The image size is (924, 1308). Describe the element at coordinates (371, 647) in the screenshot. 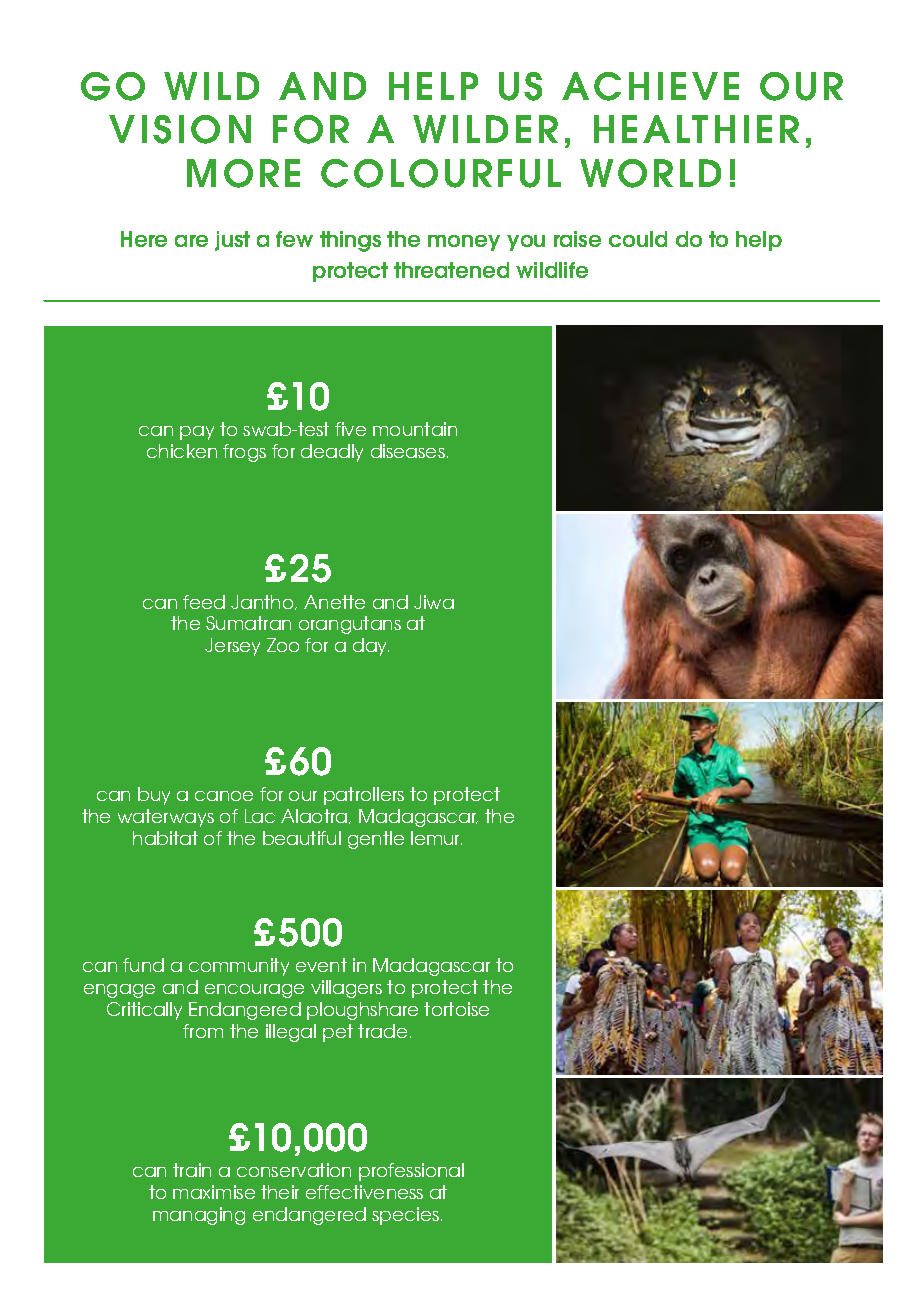

I see `day` at that location.
